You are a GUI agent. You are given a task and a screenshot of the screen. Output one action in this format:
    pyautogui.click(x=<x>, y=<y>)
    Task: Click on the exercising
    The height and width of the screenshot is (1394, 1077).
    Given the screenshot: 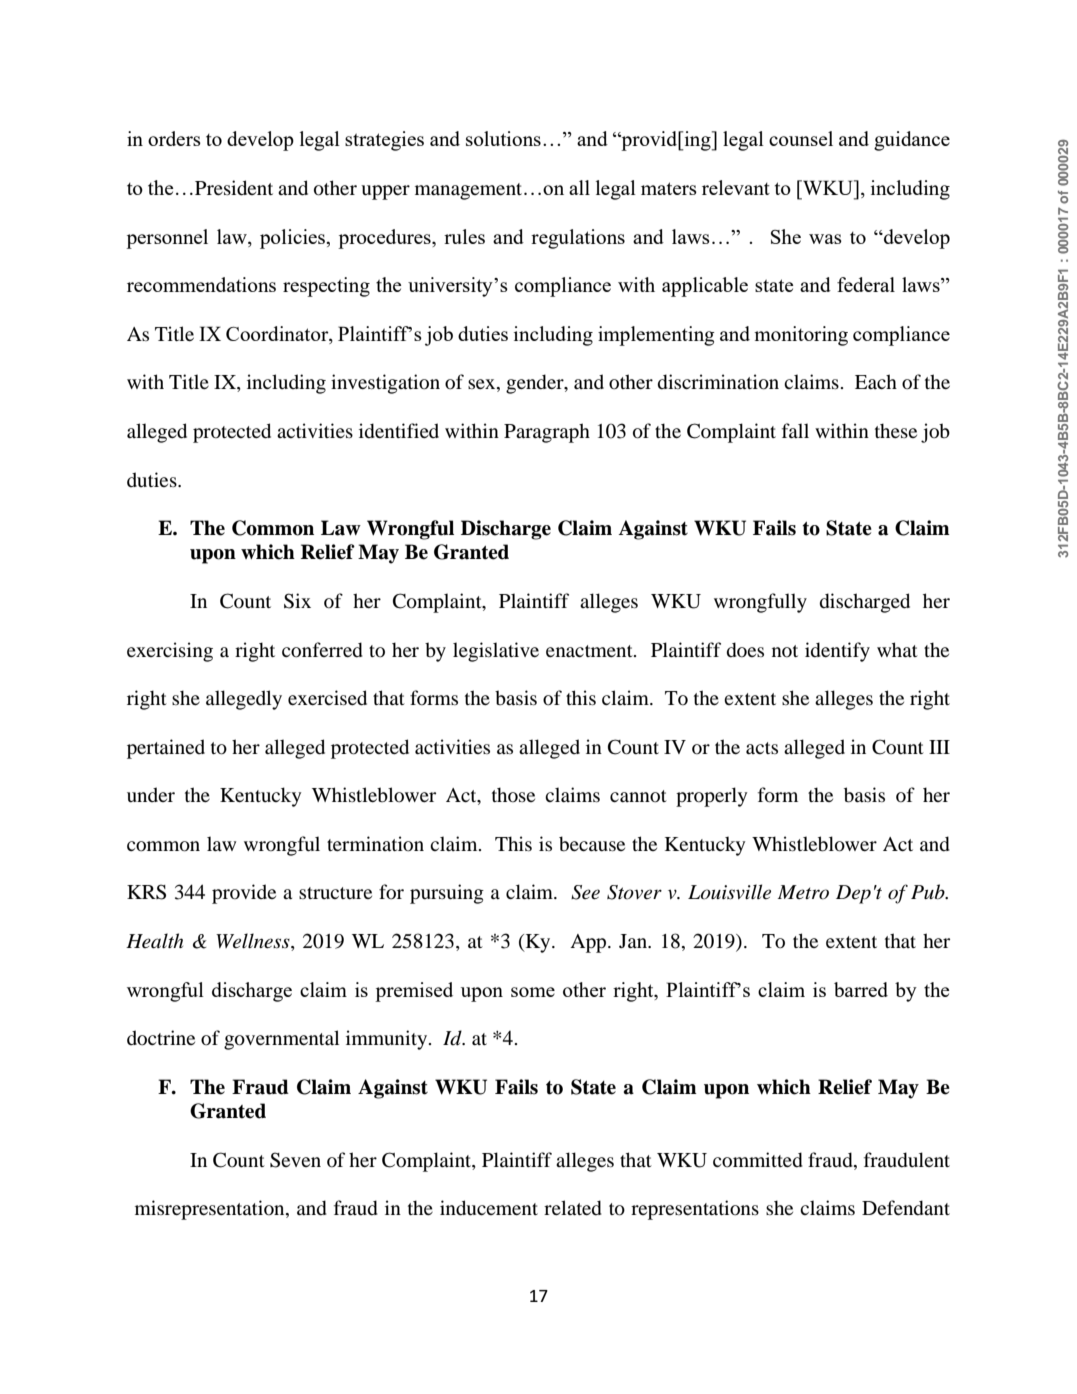 What is the action you would take?
    pyautogui.click(x=170, y=652)
